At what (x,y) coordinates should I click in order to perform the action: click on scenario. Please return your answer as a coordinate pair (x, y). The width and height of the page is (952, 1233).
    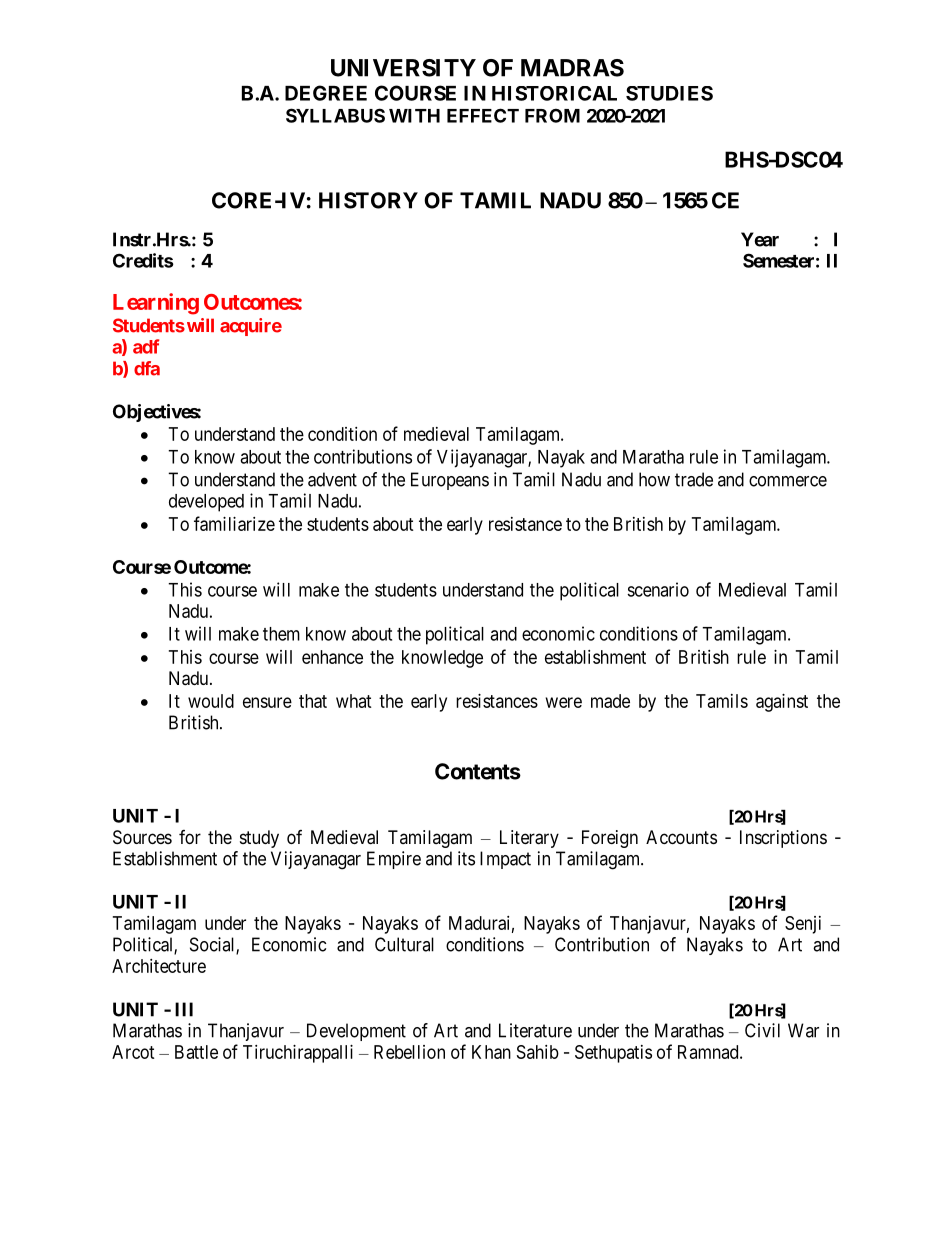
    Looking at the image, I should click on (658, 589).
